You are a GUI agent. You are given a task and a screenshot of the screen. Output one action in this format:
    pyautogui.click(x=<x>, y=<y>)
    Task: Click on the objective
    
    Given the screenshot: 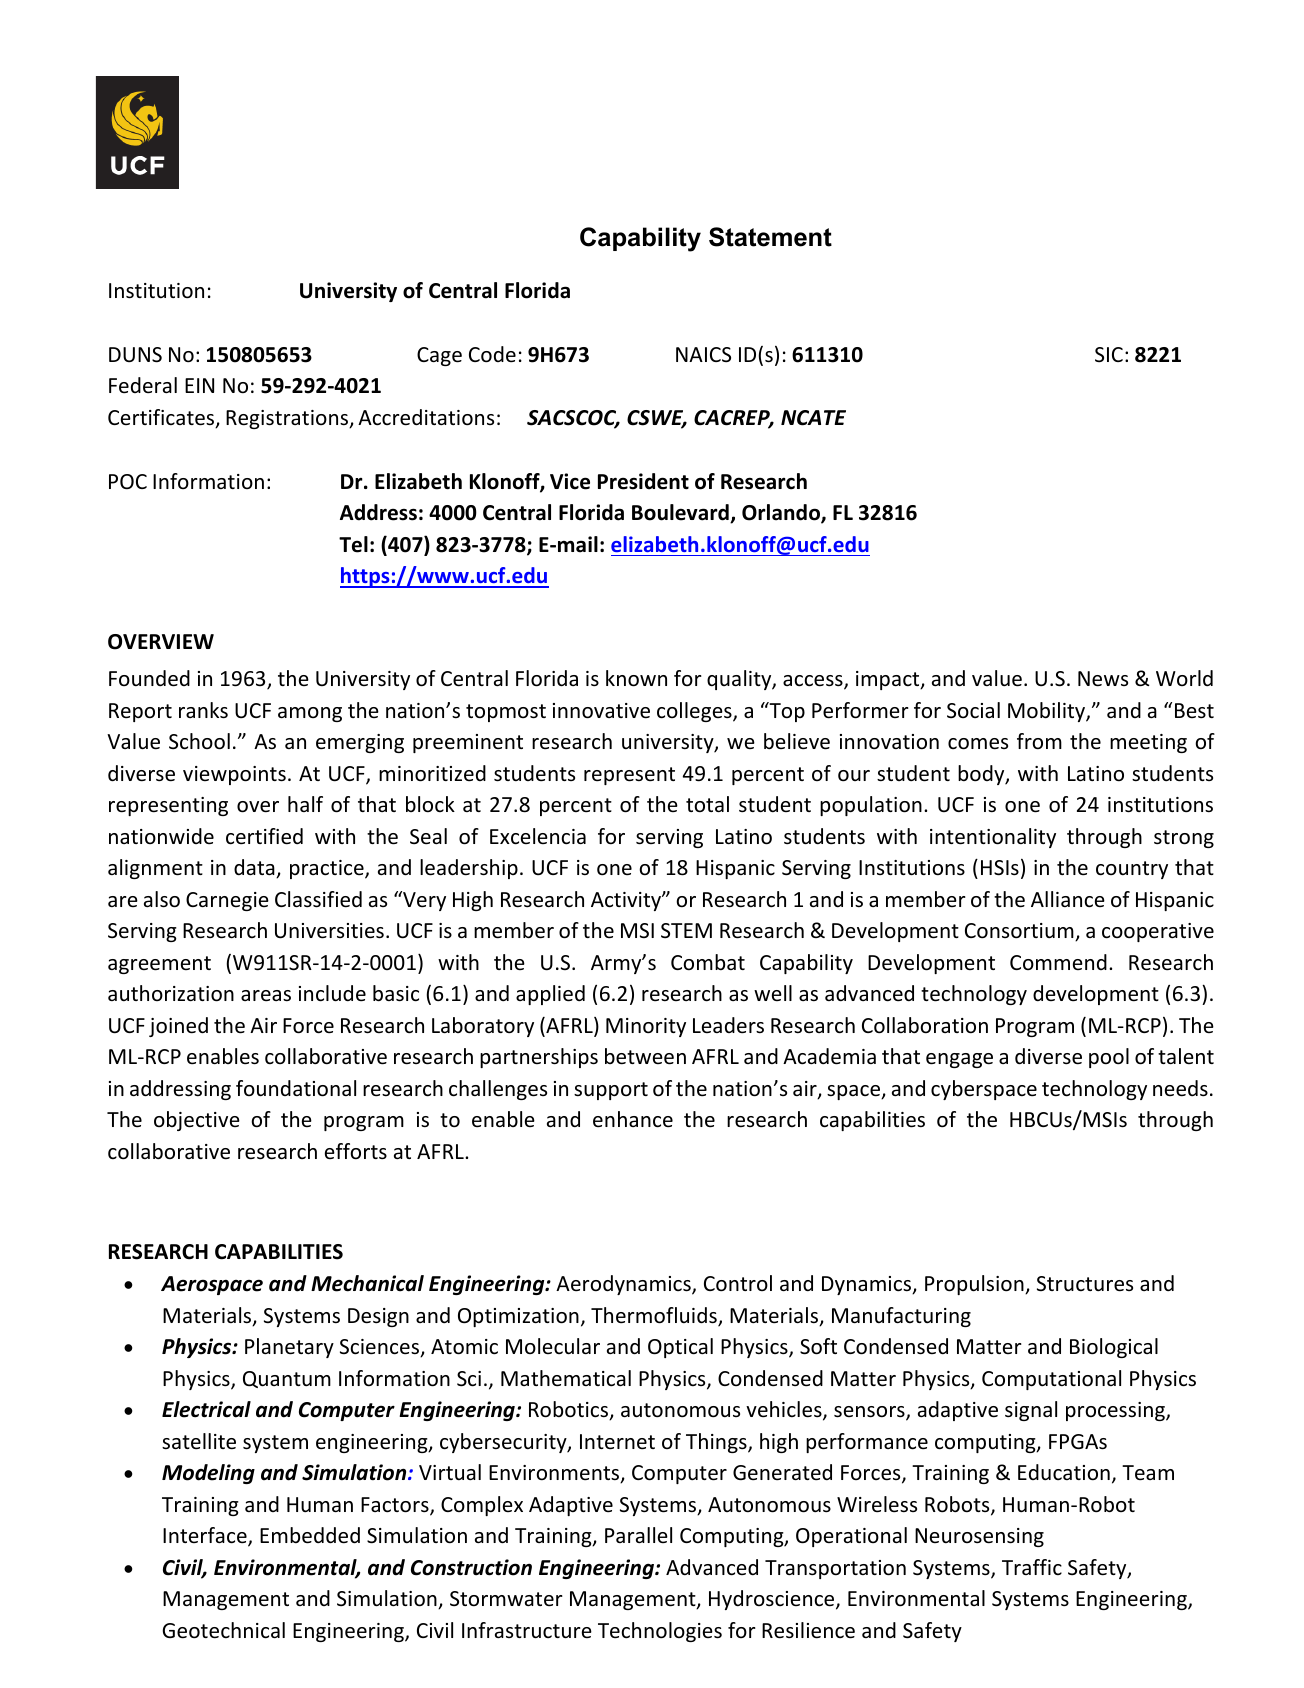 What is the action you would take?
    pyautogui.click(x=197, y=1121)
